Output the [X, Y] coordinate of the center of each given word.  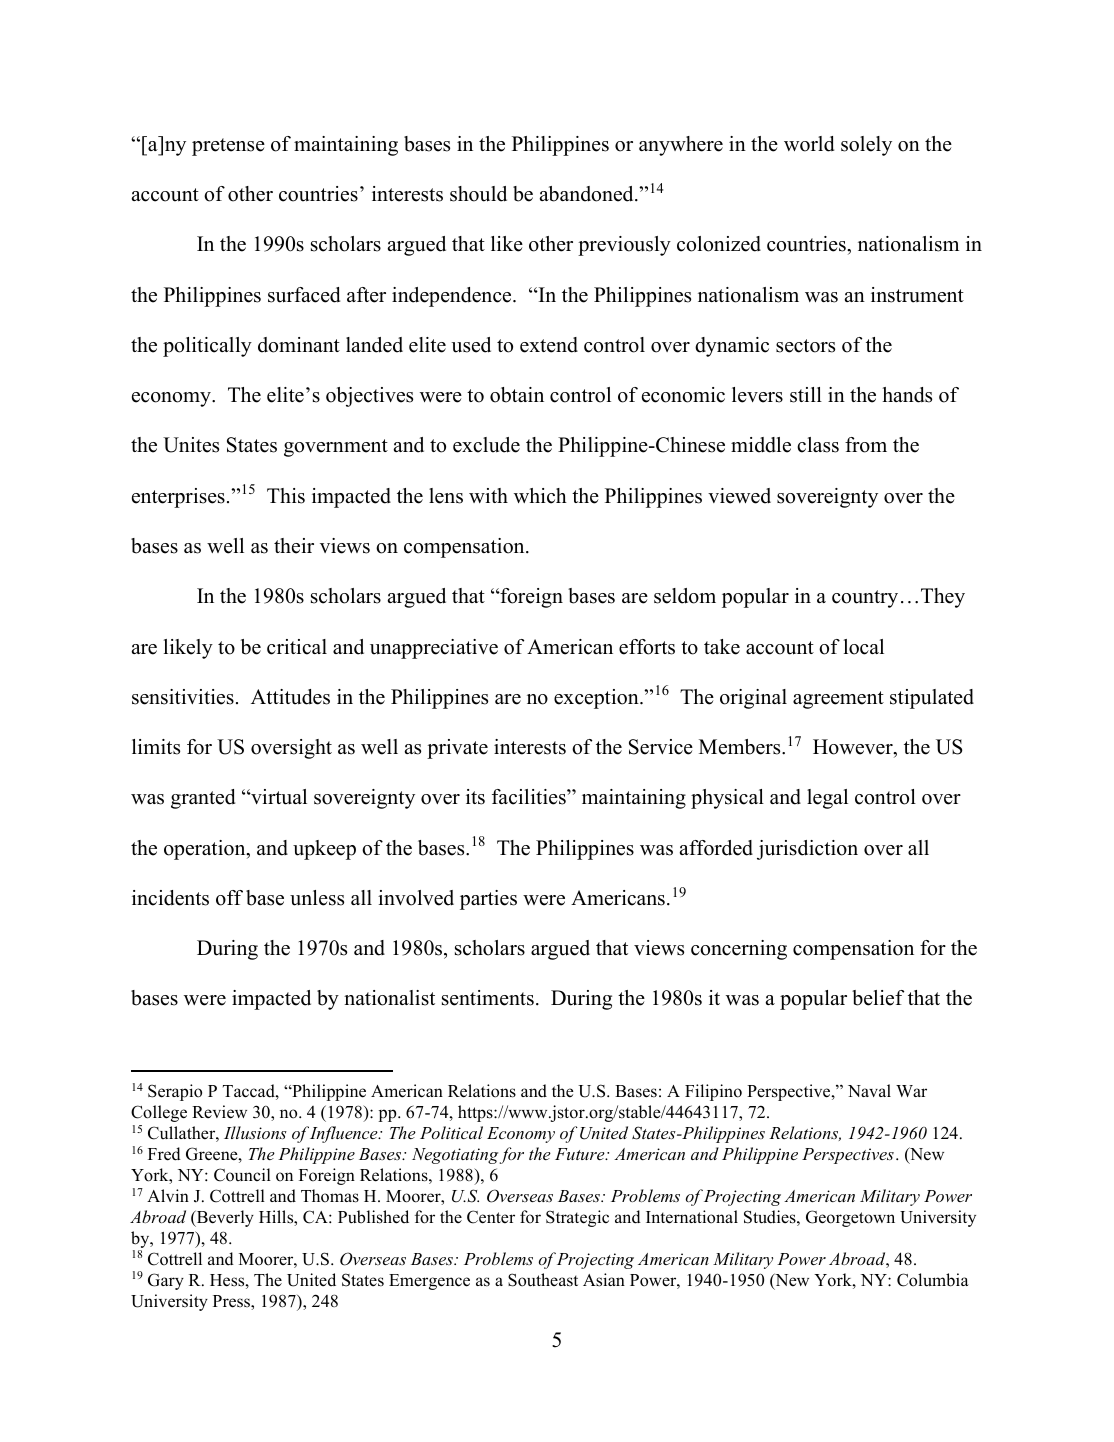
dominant [299, 345]
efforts [647, 647]
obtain [517, 395]
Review [219, 1112]
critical [297, 647]
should [478, 194]
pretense [228, 147]
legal [827, 799]
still [806, 395]
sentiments [488, 998]
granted [203, 799]
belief [878, 998]
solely [866, 146]
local [864, 647]
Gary [166, 1281]
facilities [530, 797]
